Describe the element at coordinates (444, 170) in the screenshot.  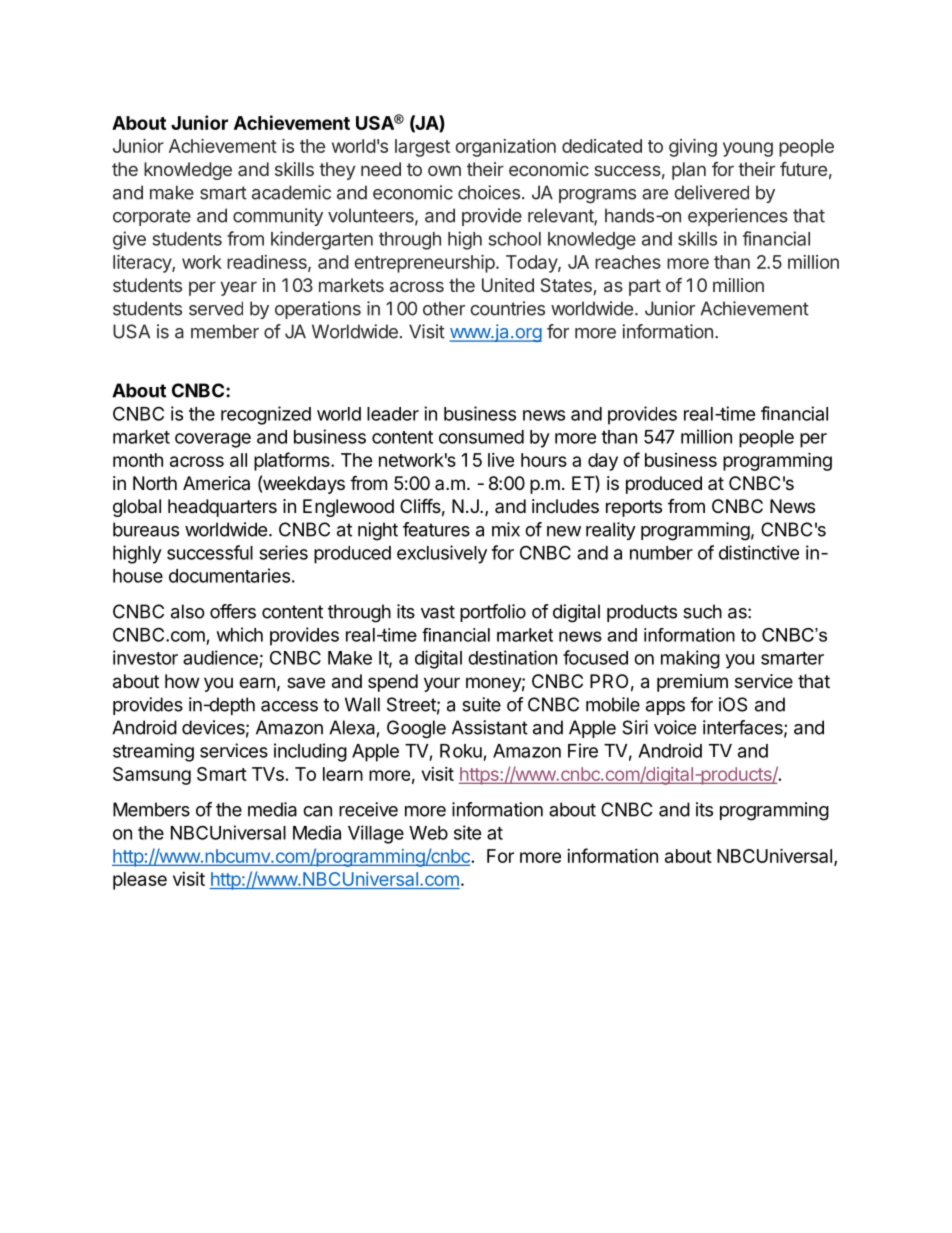
I see `own` at that location.
